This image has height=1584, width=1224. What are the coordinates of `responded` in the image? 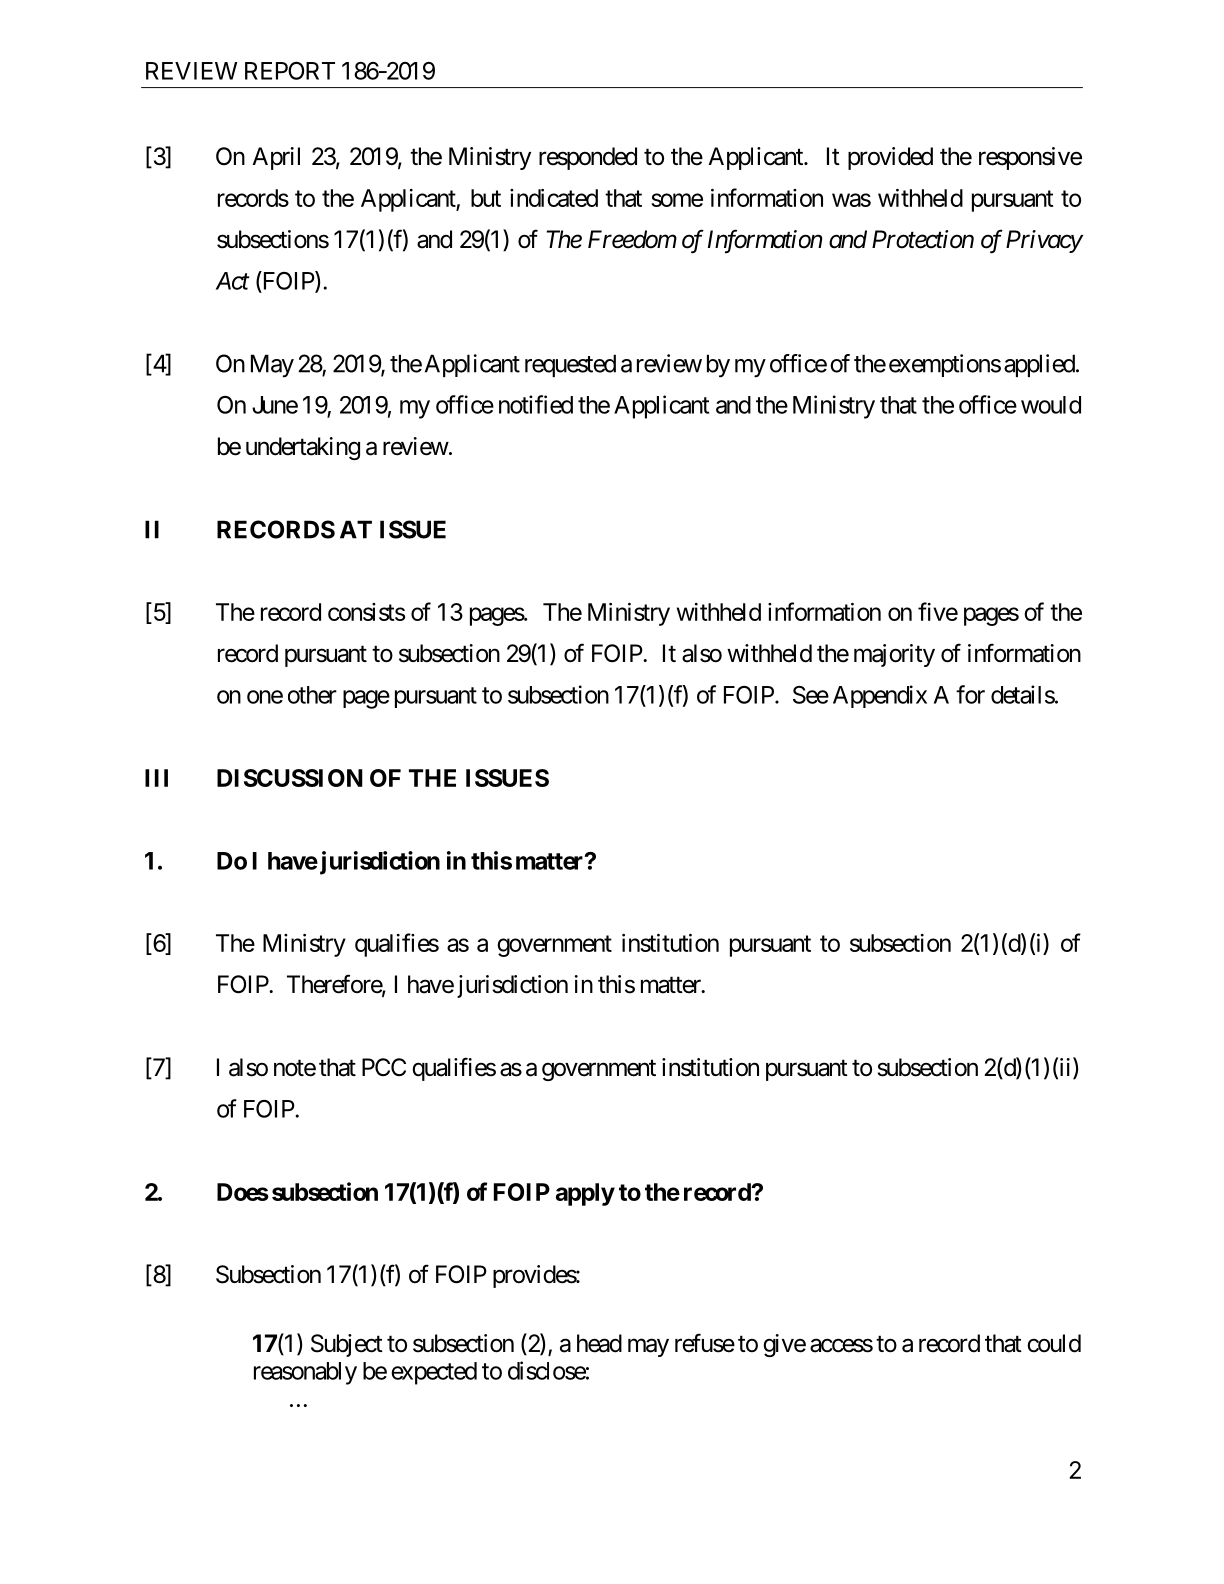 It's located at (588, 158).
